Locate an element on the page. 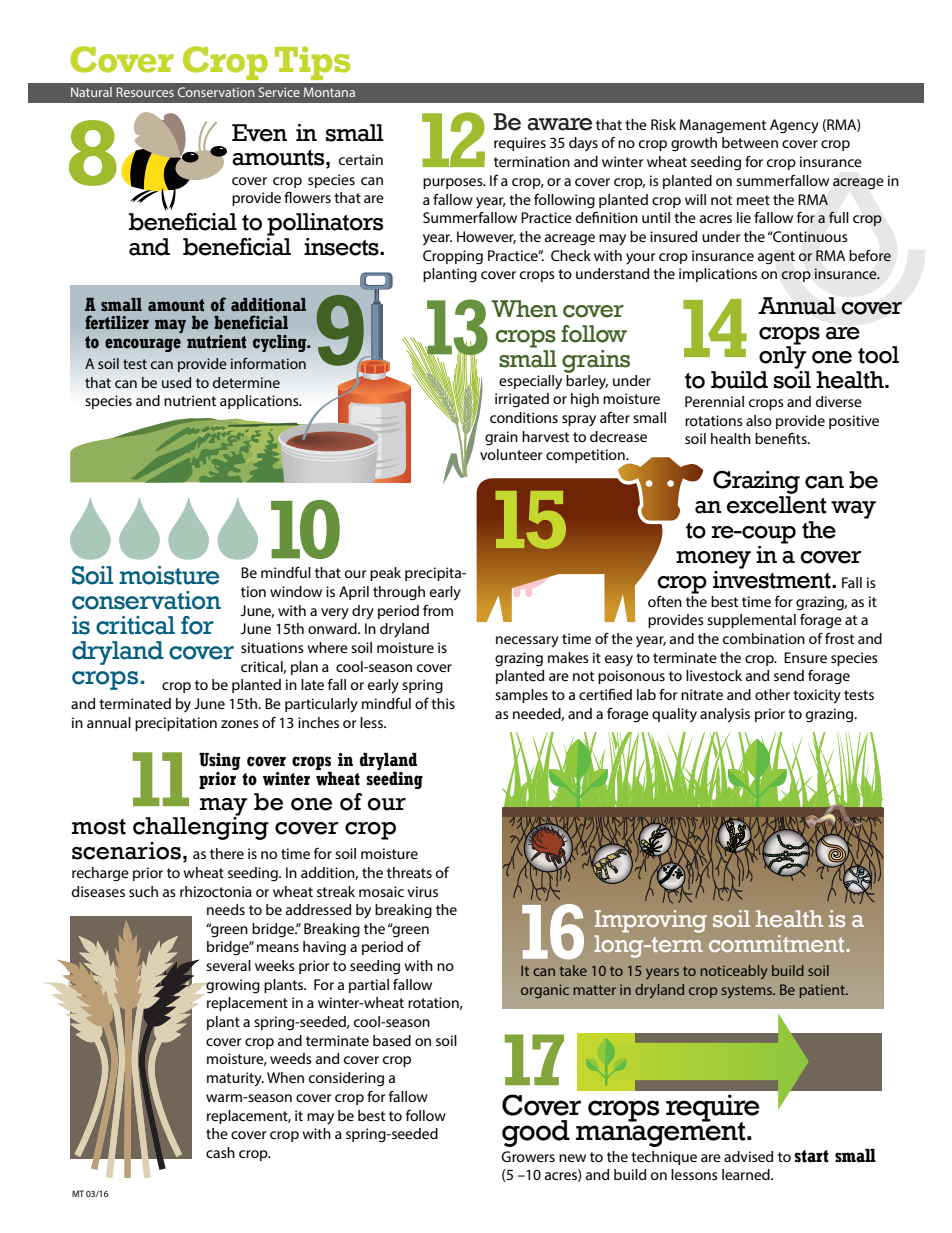 This page has width=952, height=1233. encourage is located at coordinates (143, 345).
